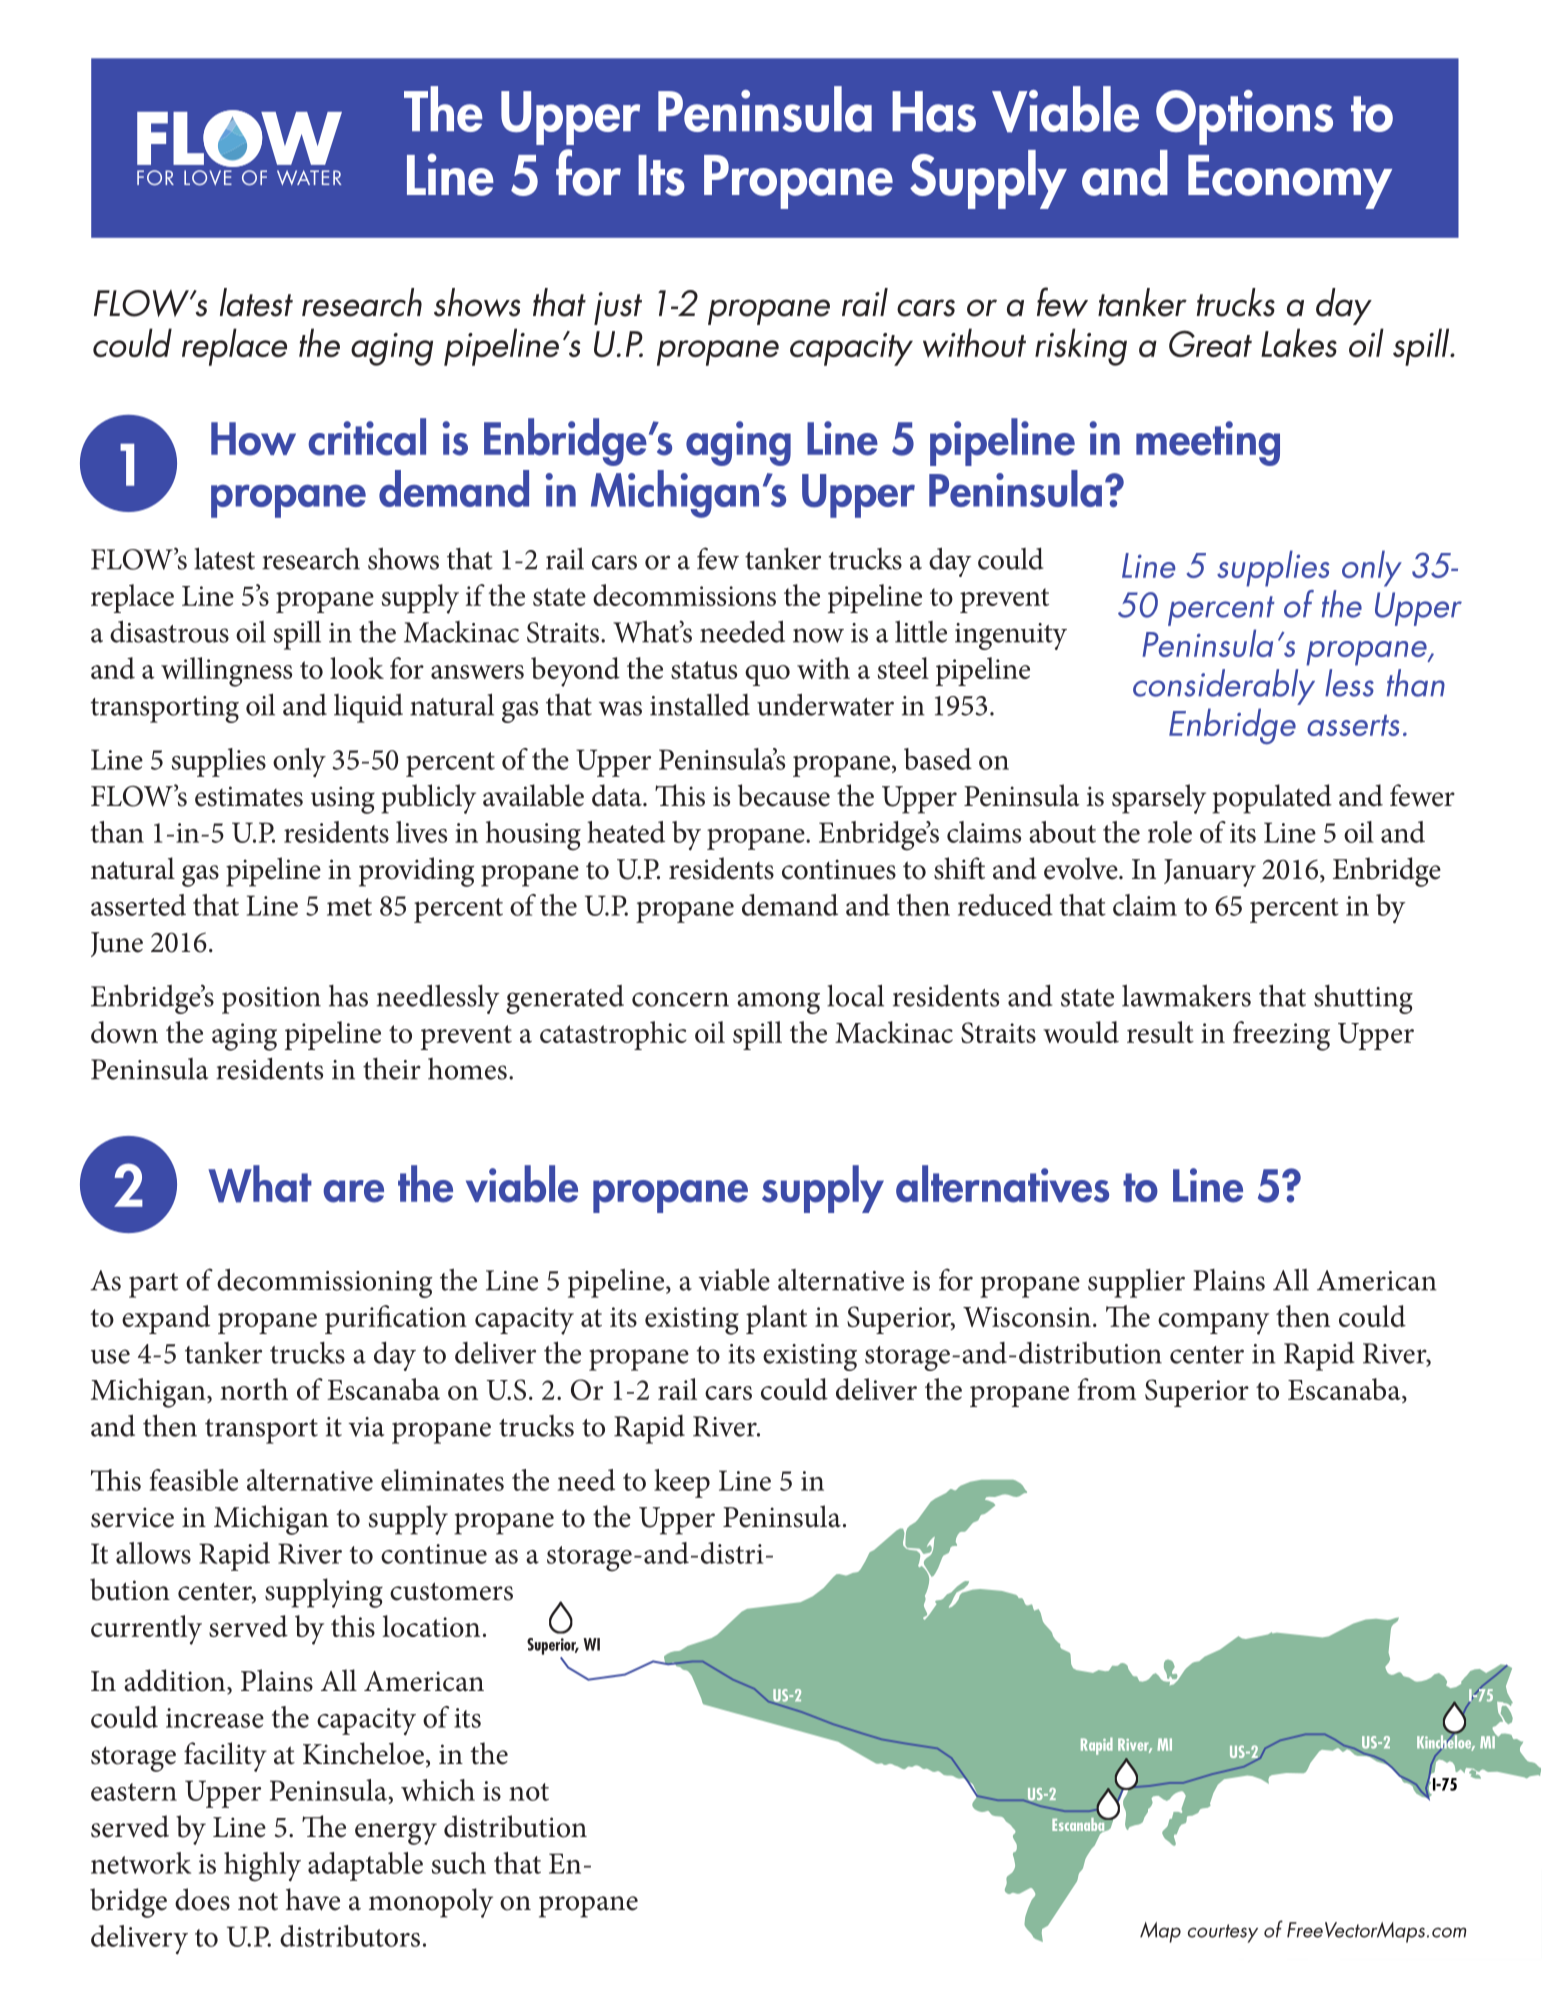 This document has width=1551, height=2008. What do you see at coordinates (194, 1480) in the document?
I see `feasible` at bounding box center [194, 1480].
